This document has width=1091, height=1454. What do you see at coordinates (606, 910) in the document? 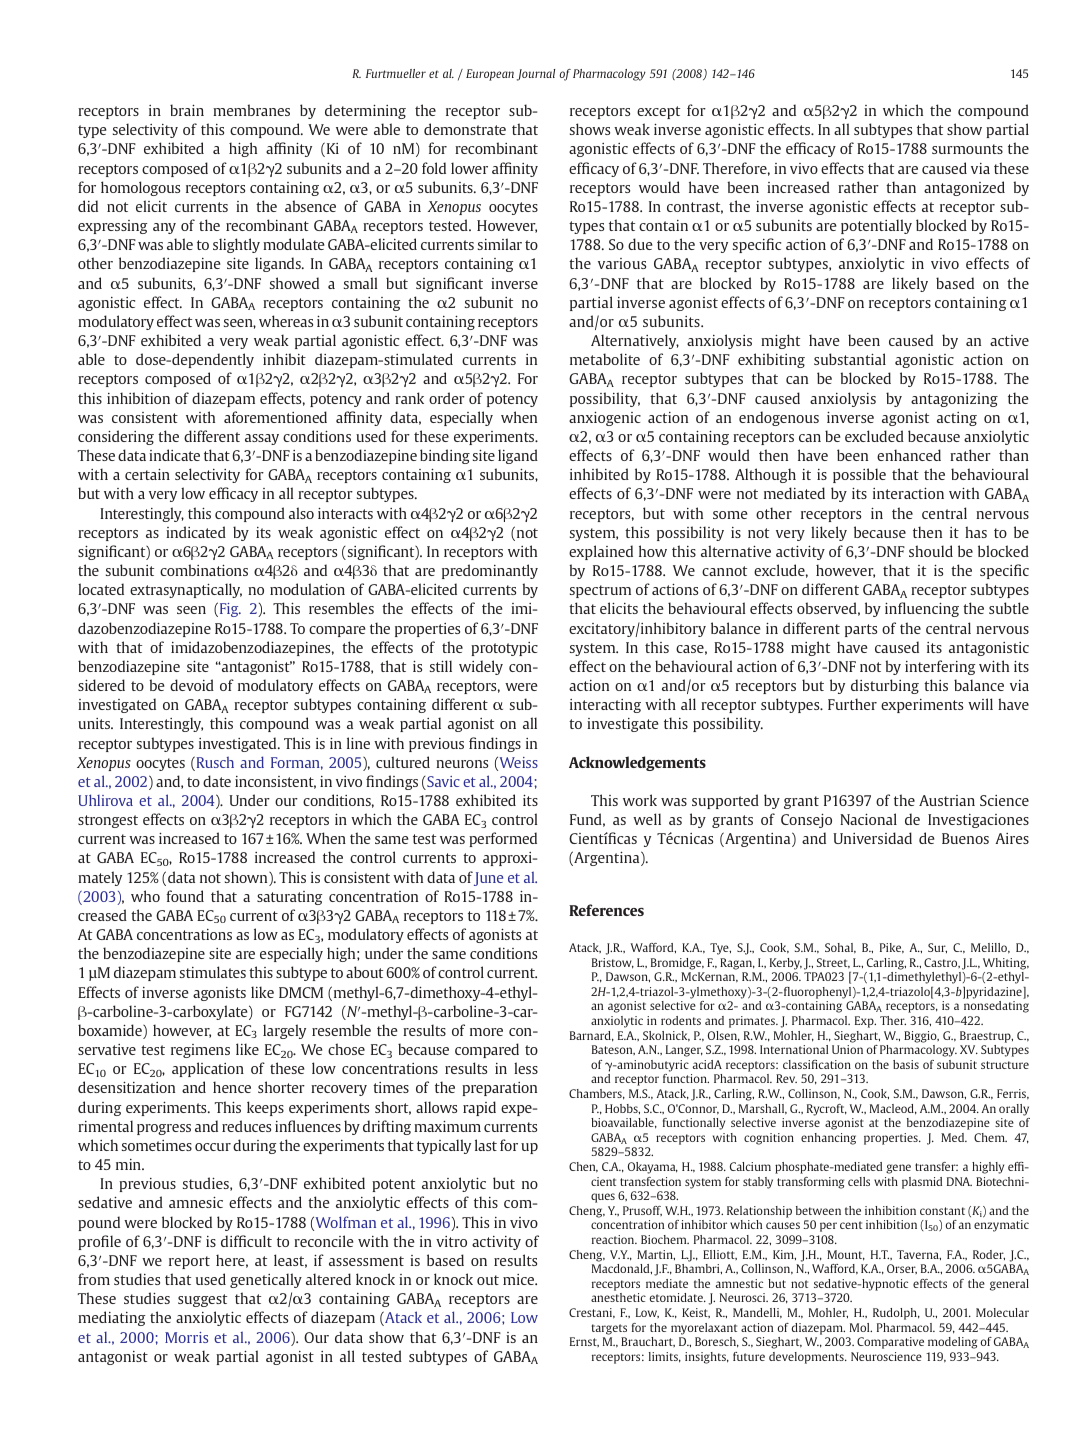
I see `References` at bounding box center [606, 910].
